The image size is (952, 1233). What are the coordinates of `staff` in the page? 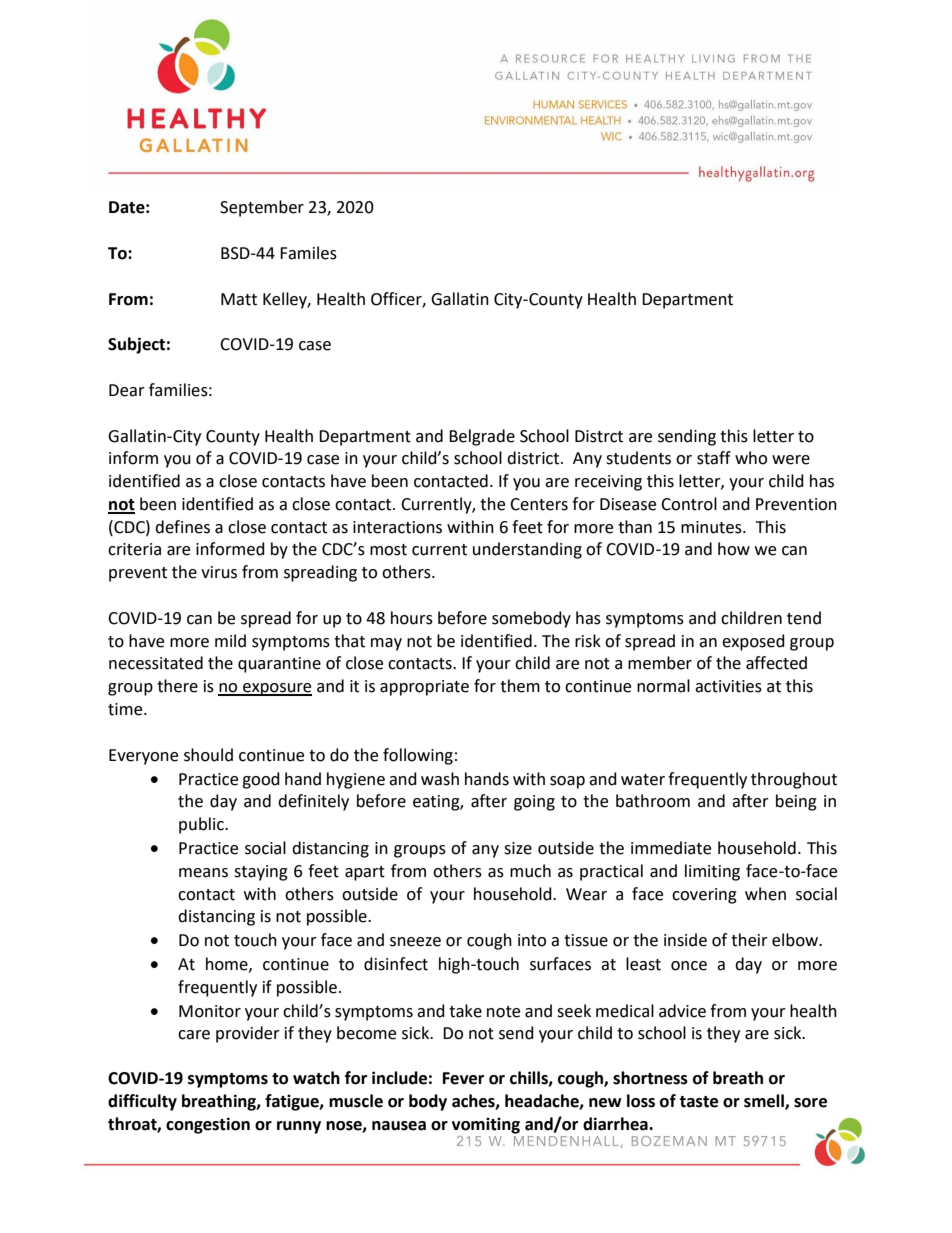 It's located at (714, 458).
